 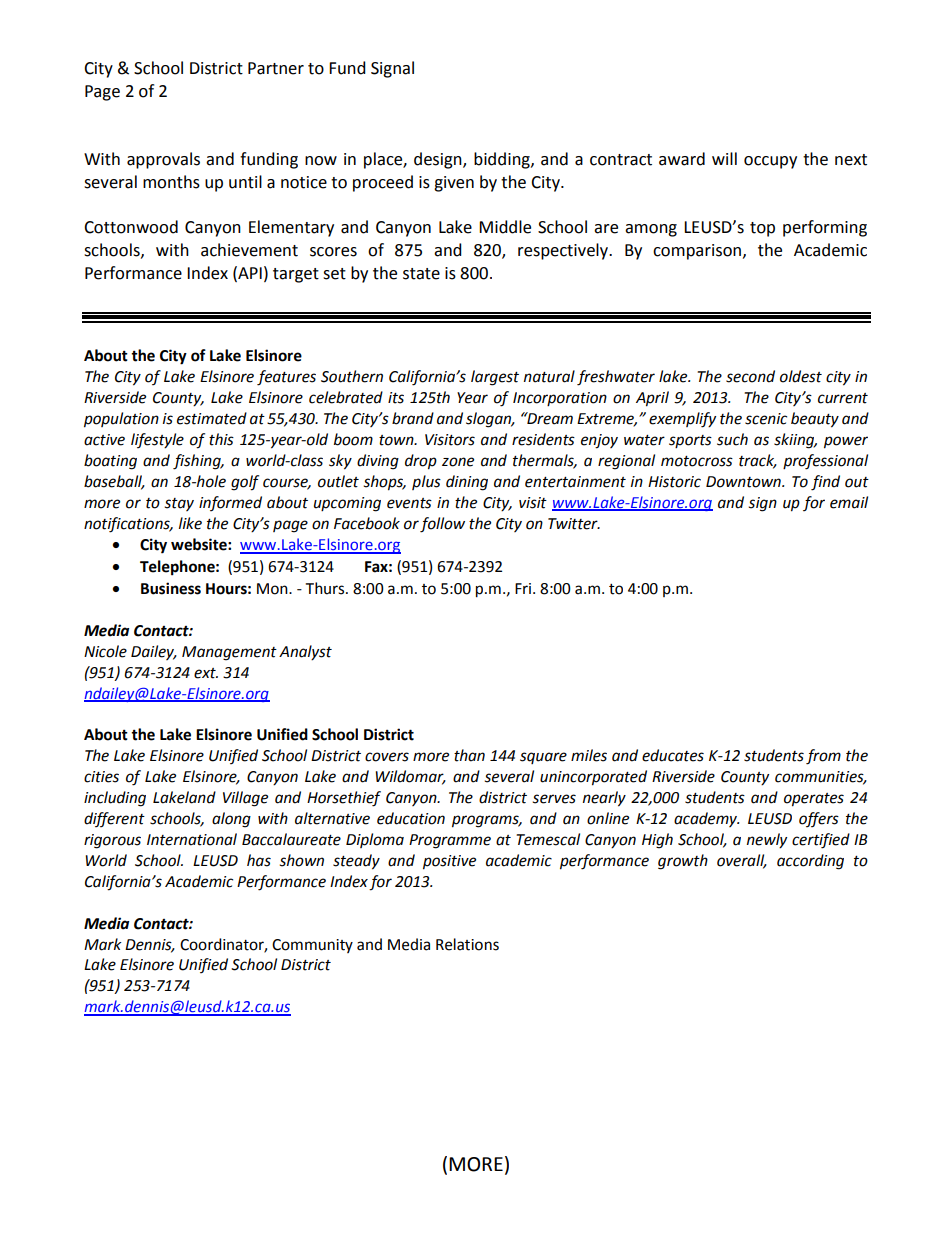 I want to click on Village, so click(x=245, y=799).
